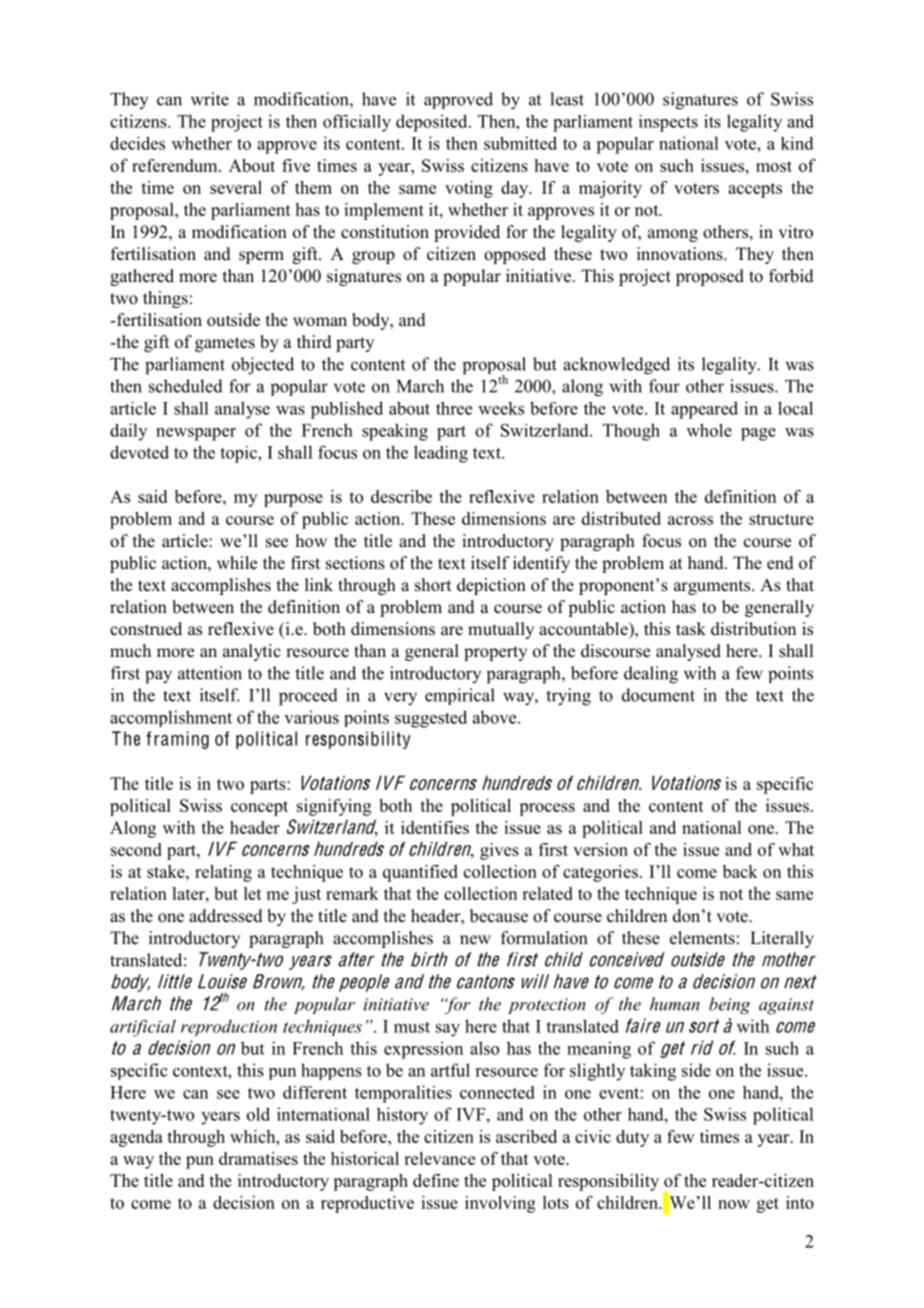  Describe the element at coordinates (433, 123) in the screenshot. I see `deposited` at that location.
